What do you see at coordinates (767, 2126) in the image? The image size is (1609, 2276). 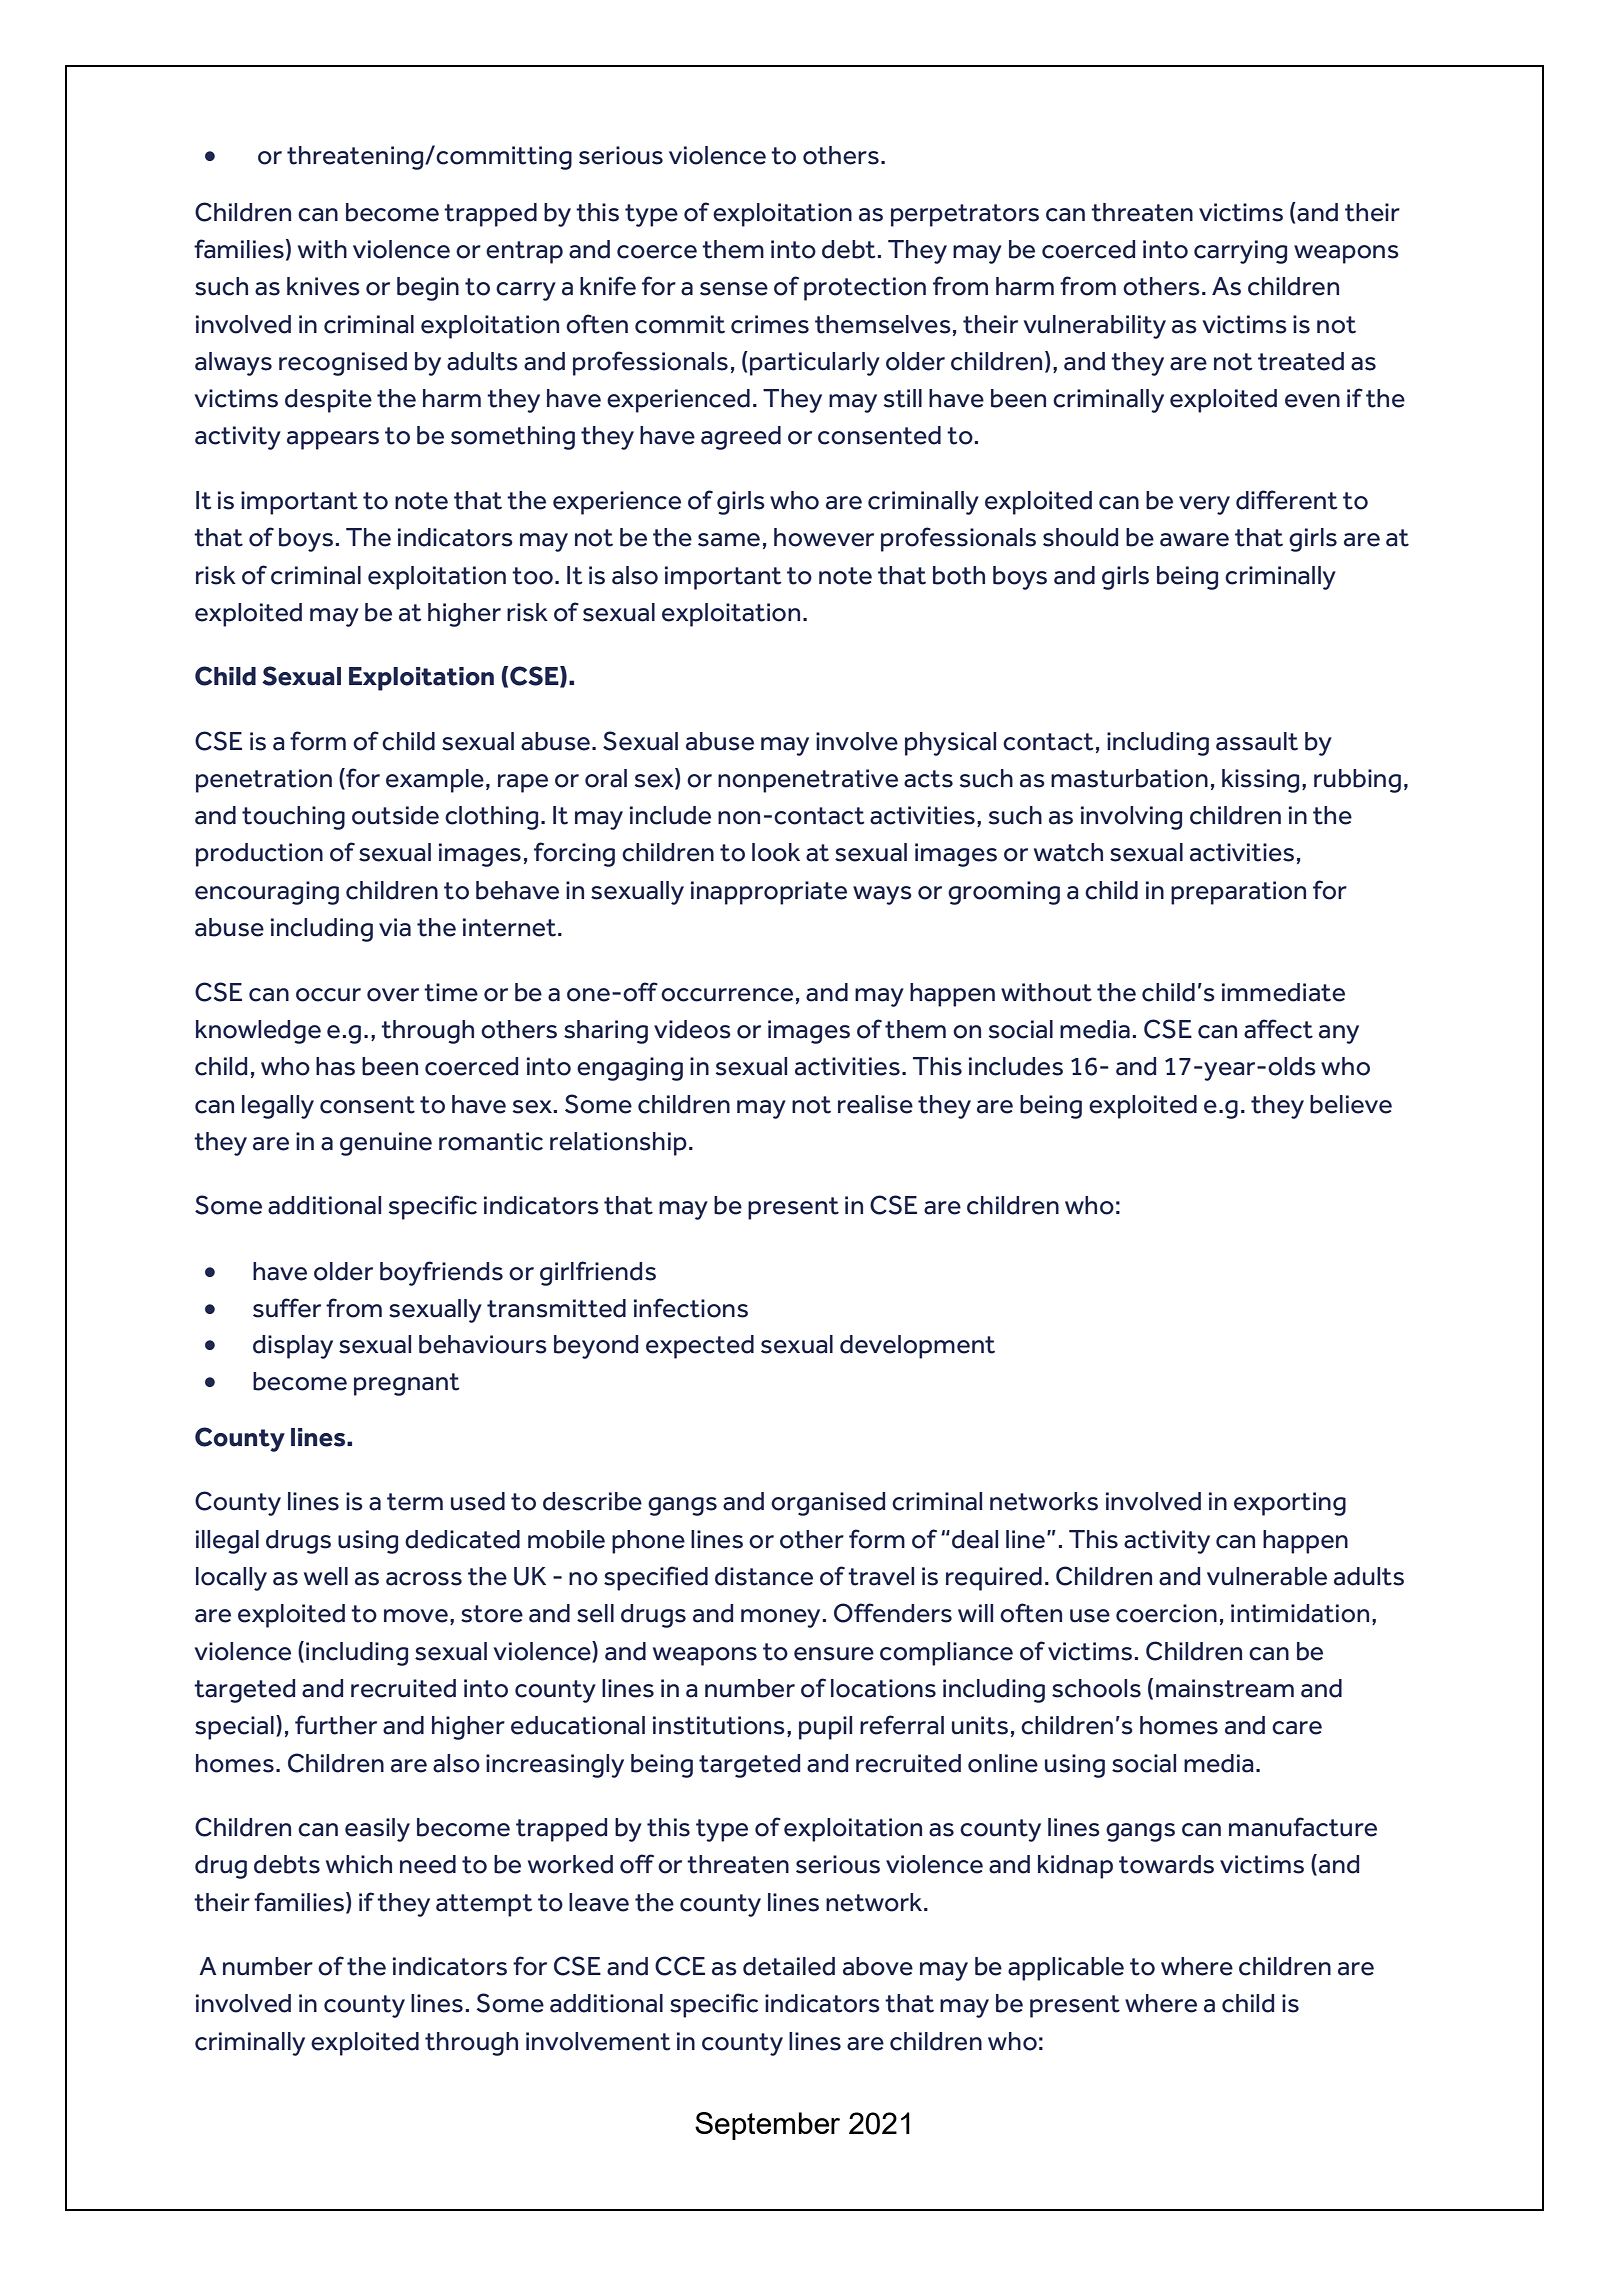 I see `September` at bounding box center [767, 2126].
